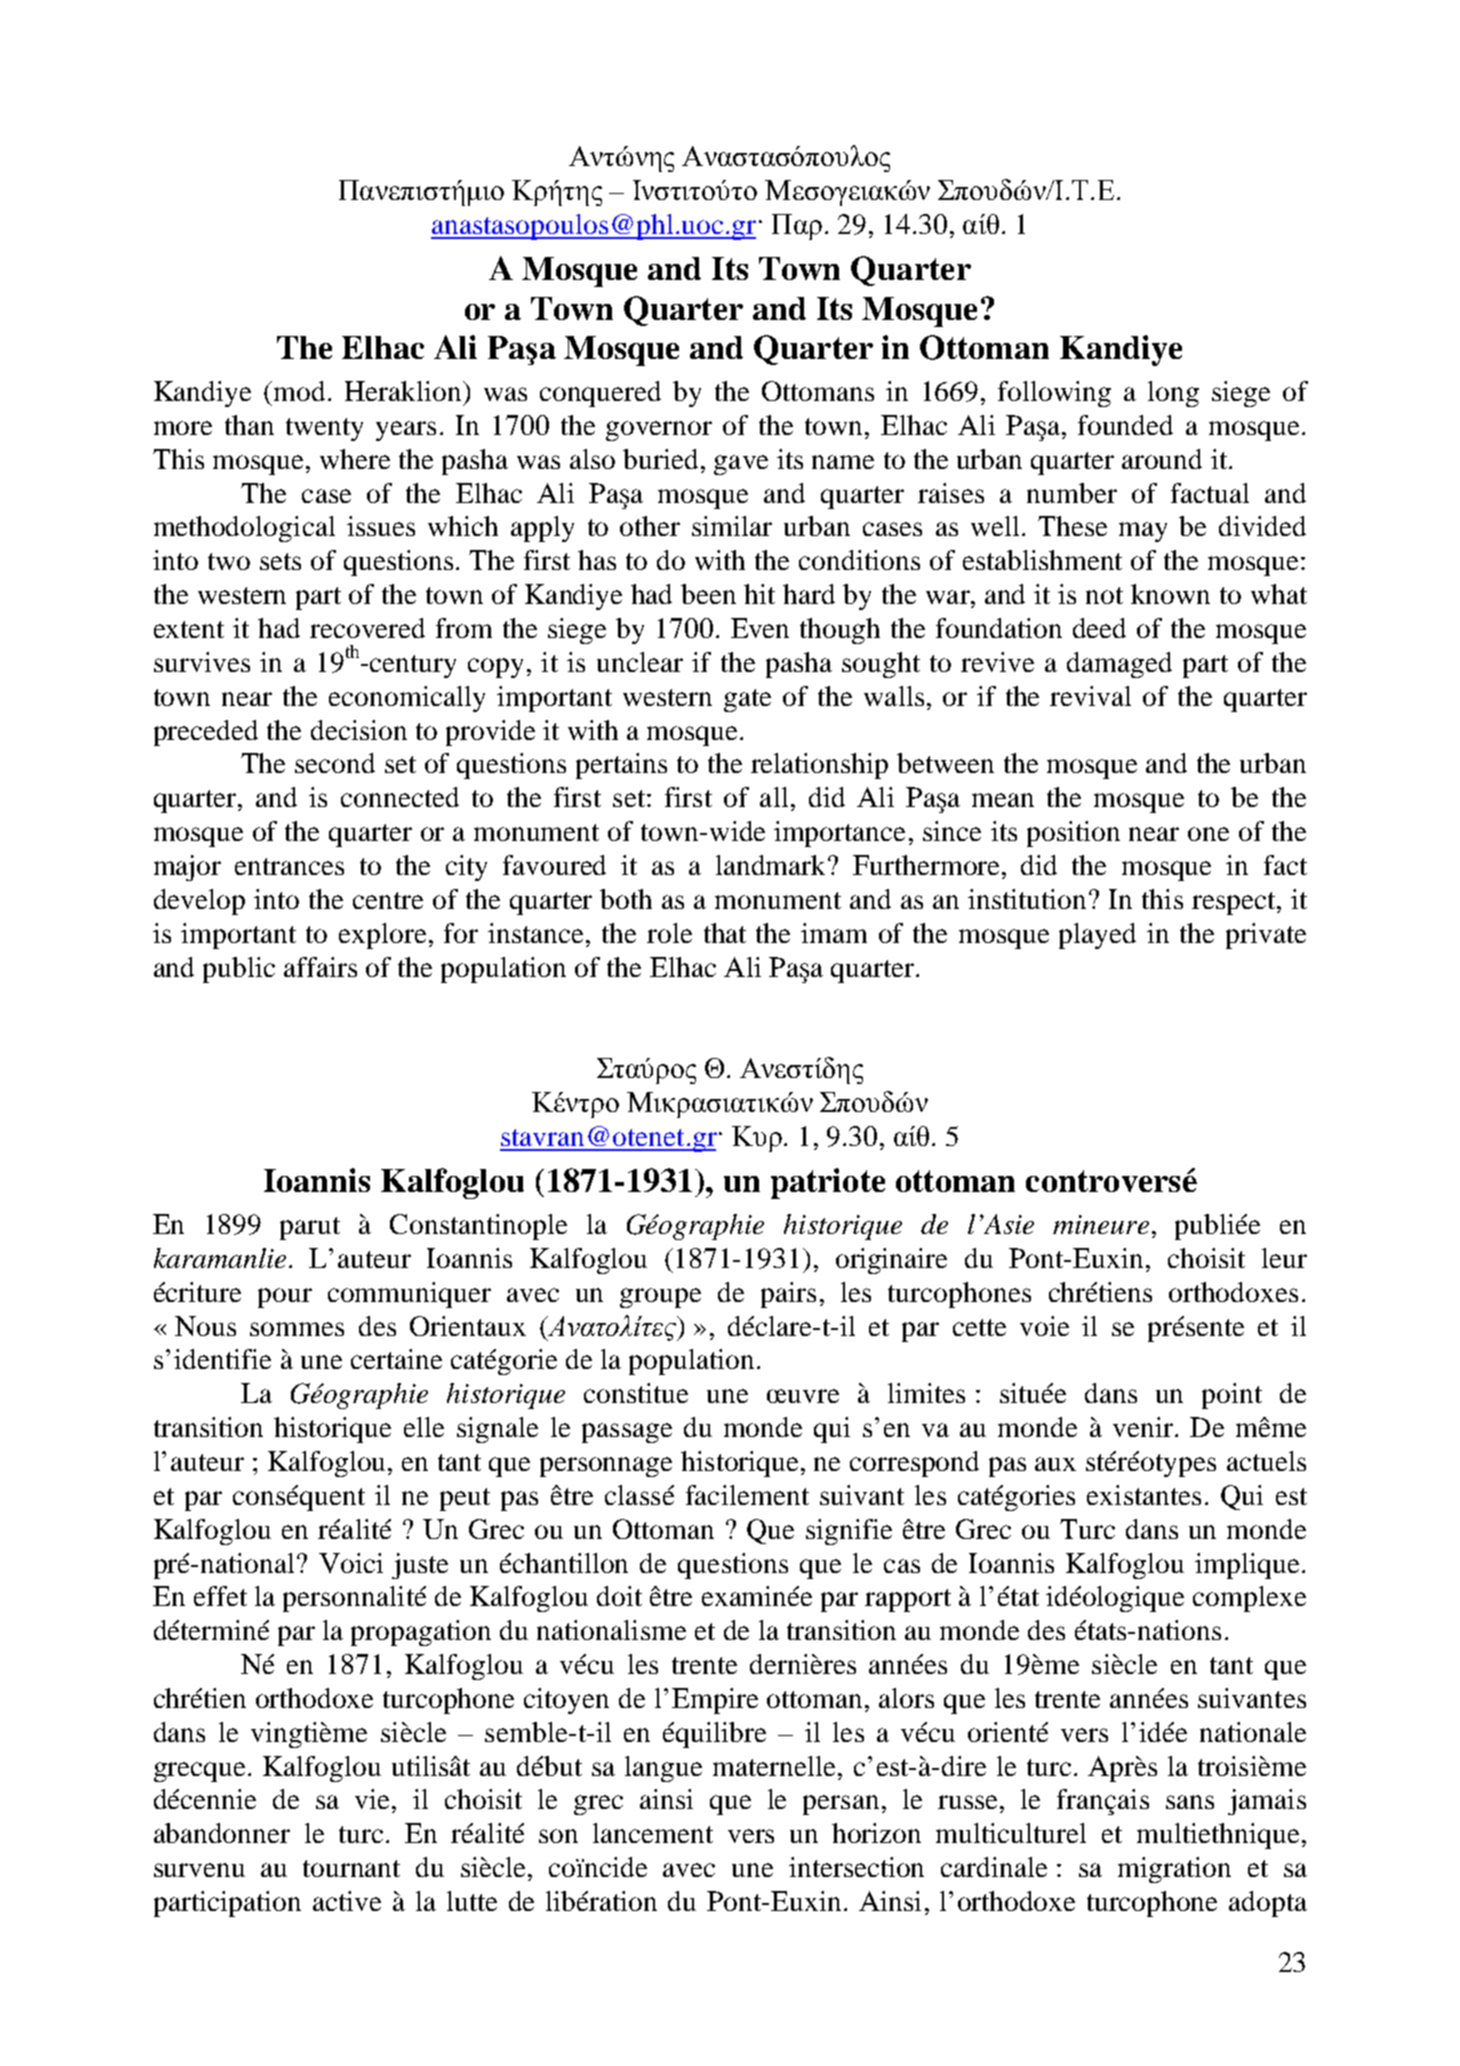 The height and width of the image is (2066, 1460). Describe the element at coordinates (819, 766) in the image. I see `relationship` at that location.
